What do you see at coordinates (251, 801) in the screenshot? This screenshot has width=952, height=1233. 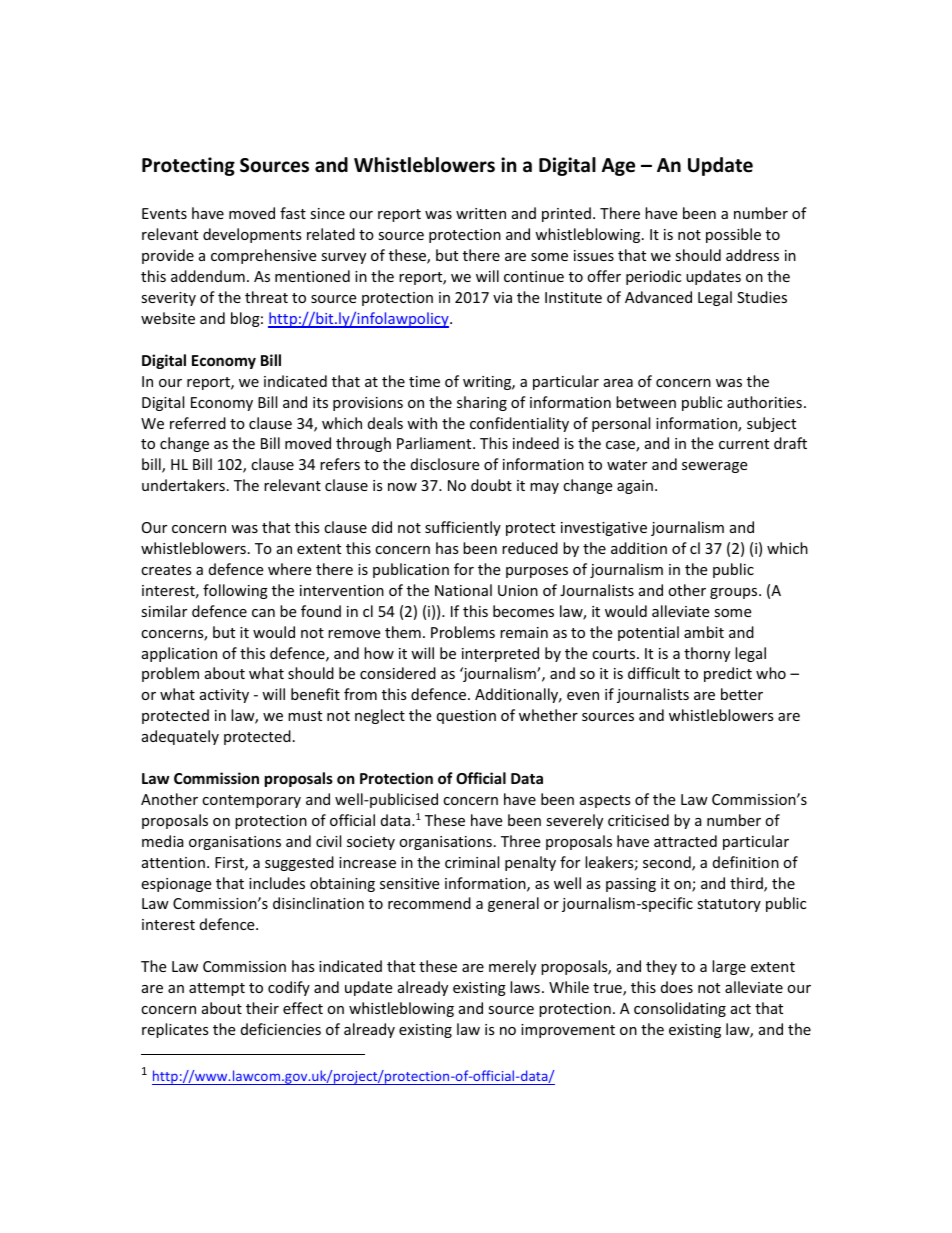 I see `contemporary` at bounding box center [251, 801].
